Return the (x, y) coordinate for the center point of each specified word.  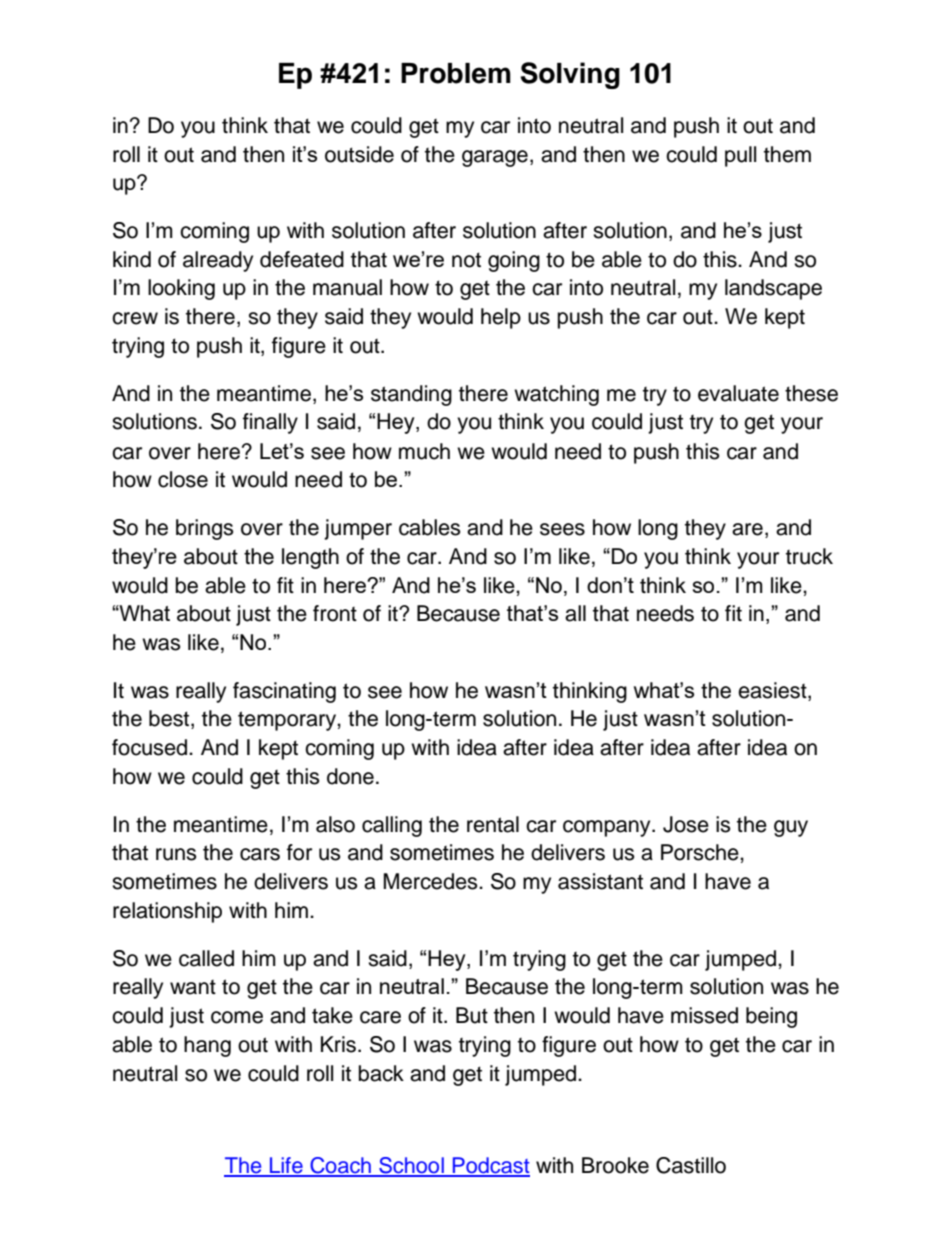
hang (207, 1046)
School (411, 1166)
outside (359, 154)
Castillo (691, 1165)
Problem (456, 73)
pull (740, 156)
